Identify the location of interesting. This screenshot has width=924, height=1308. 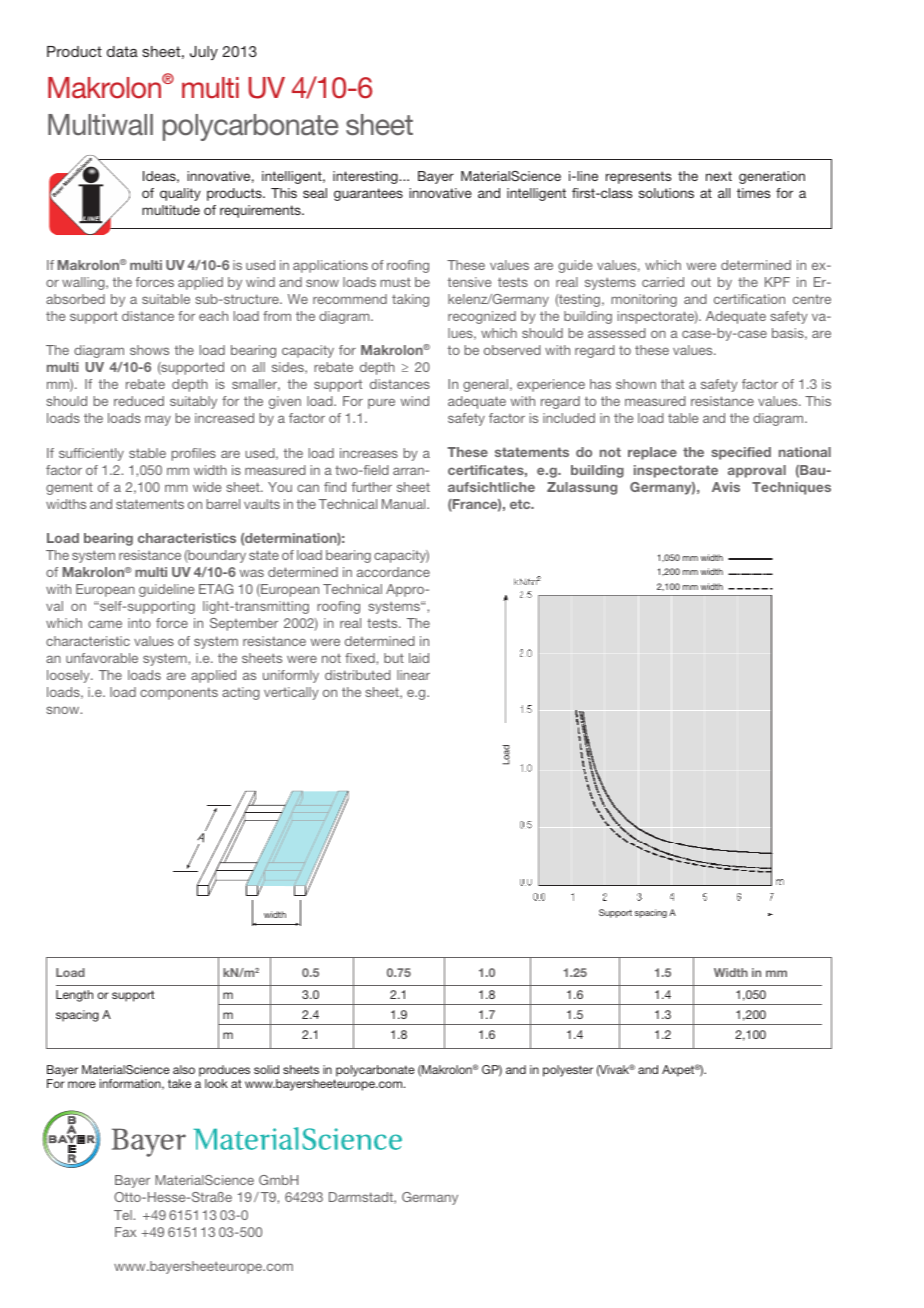
(366, 177).
